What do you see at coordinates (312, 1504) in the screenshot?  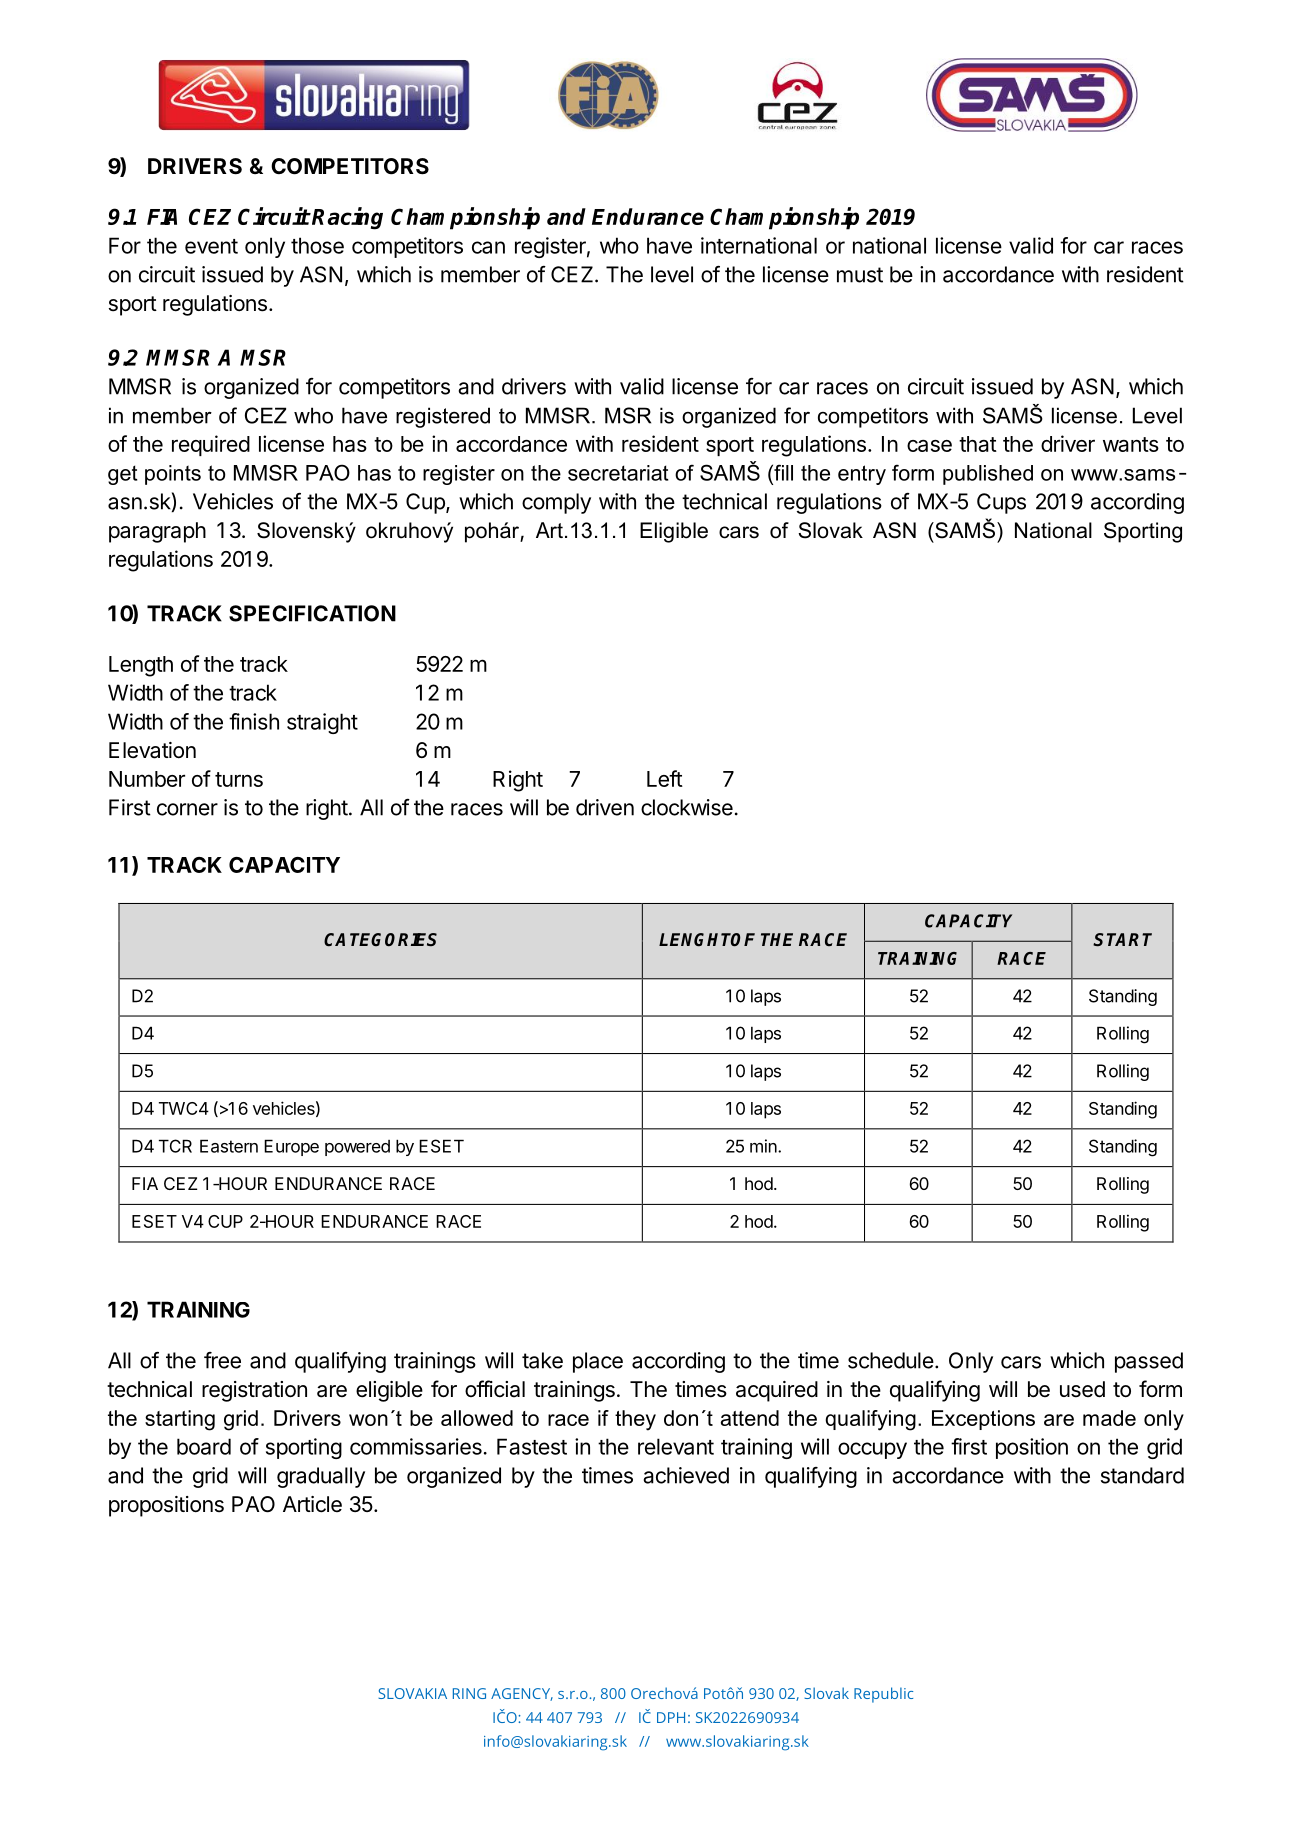 I see `Article` at bounding box center [312, 1504].
